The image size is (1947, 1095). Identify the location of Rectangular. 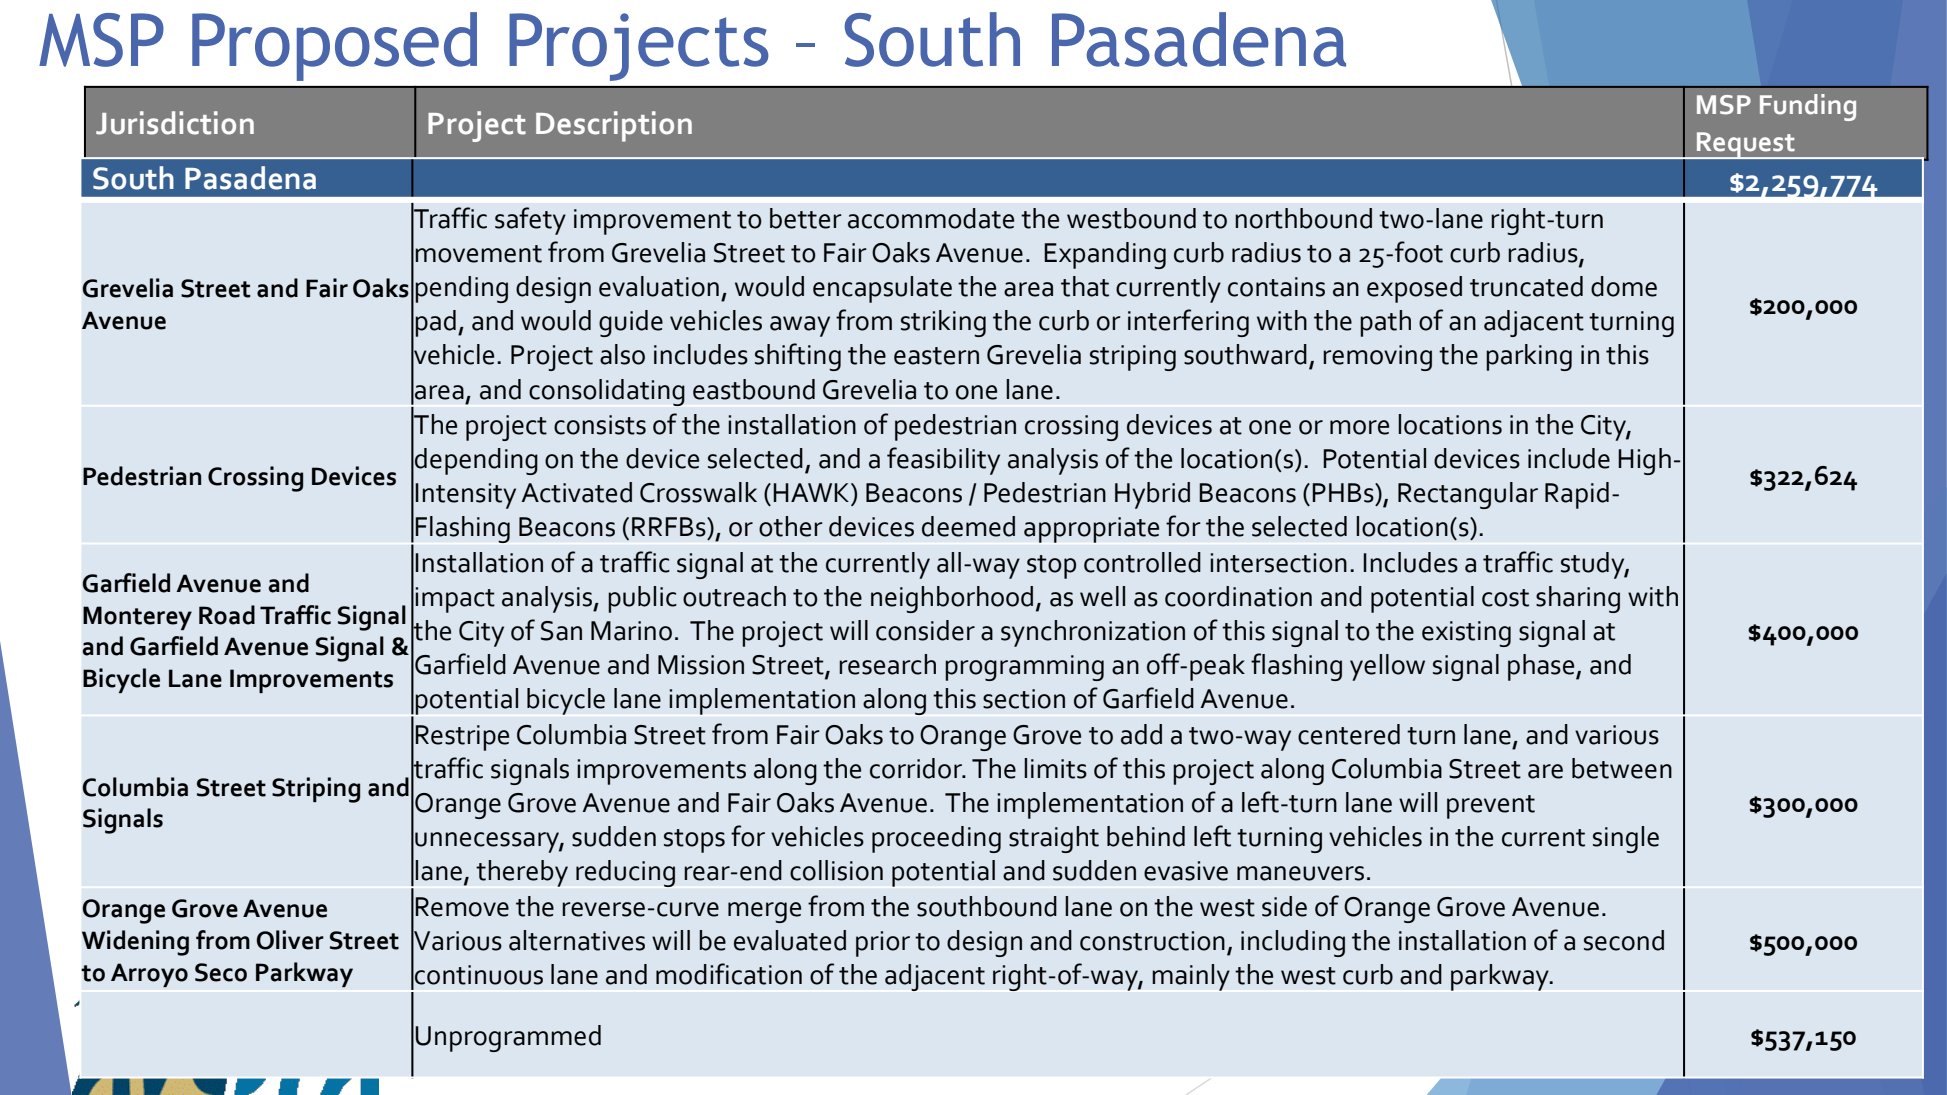
(1468, 495).
